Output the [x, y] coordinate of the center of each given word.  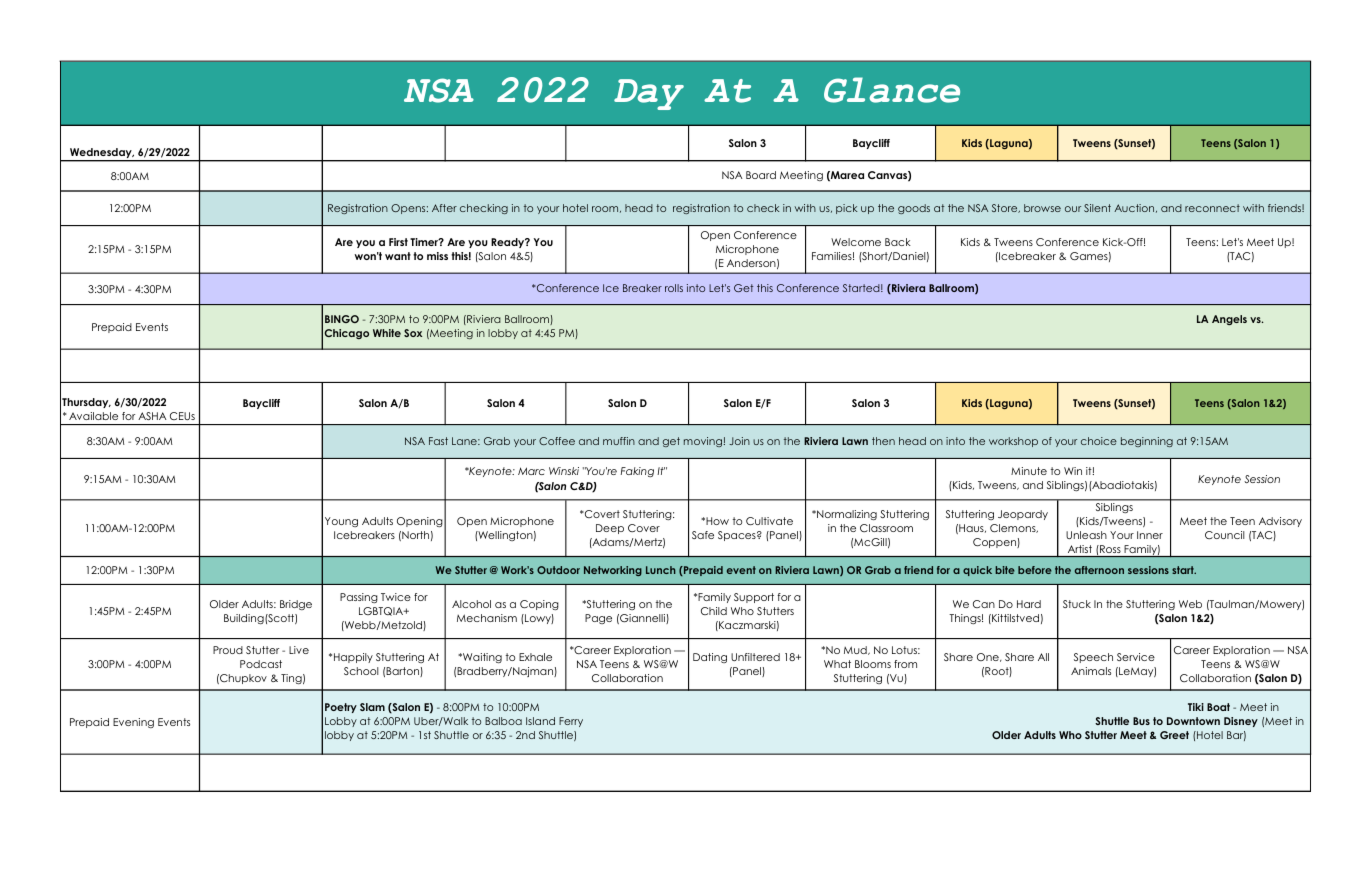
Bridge [296, 605]
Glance [892, 90]
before [1035, 570]
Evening [133, 723]
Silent [1097, 208]
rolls [674, 288]
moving [703, 442]
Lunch [661, 570]
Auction [1135, 208]
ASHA [152, 416]
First [398, 242]
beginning [1147, 442]
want [398, 256]
